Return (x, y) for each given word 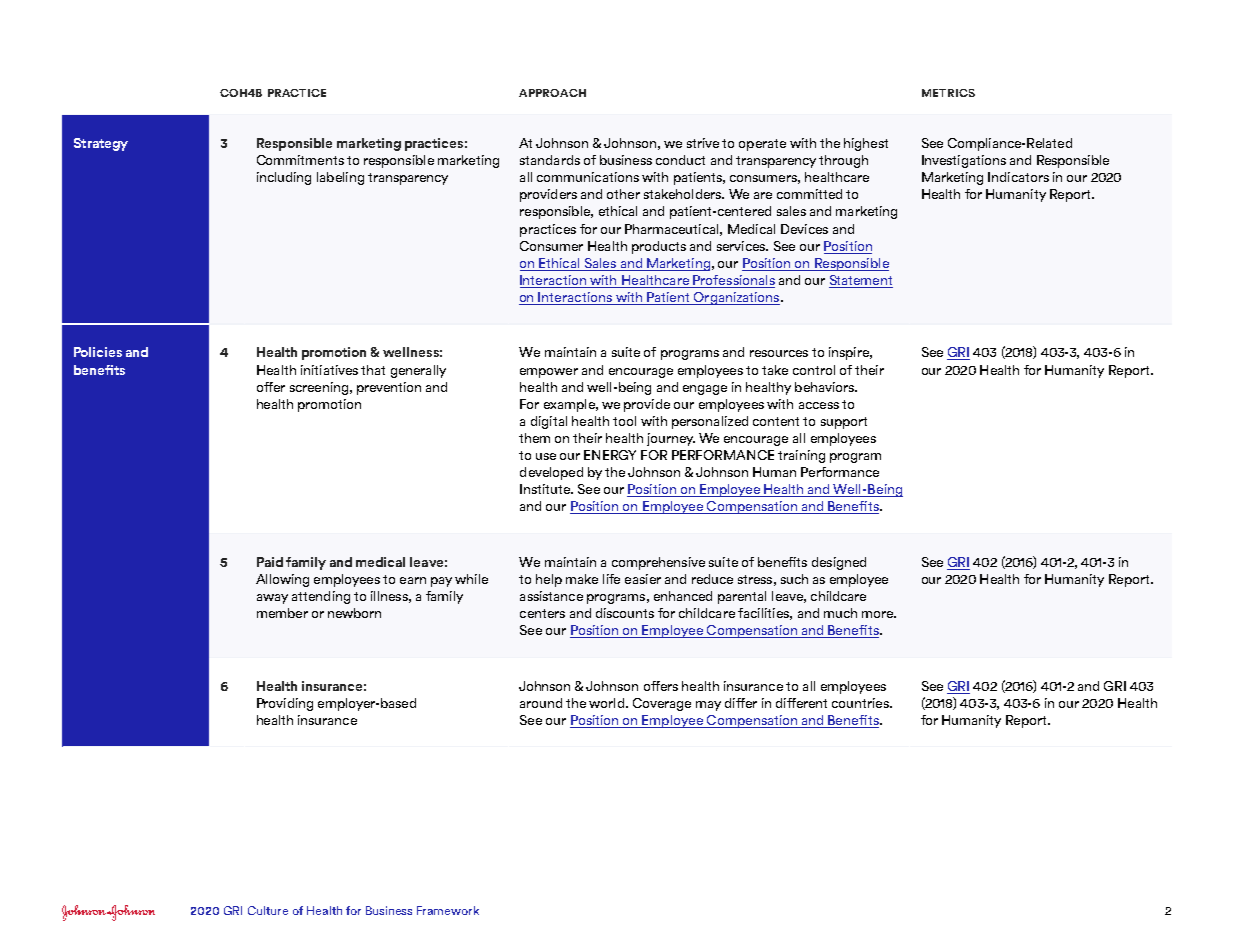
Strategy (101, 144)
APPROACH (552, 93)
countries (861, 703)
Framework (448, 910)
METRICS (948, 93)
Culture (268, 910)
